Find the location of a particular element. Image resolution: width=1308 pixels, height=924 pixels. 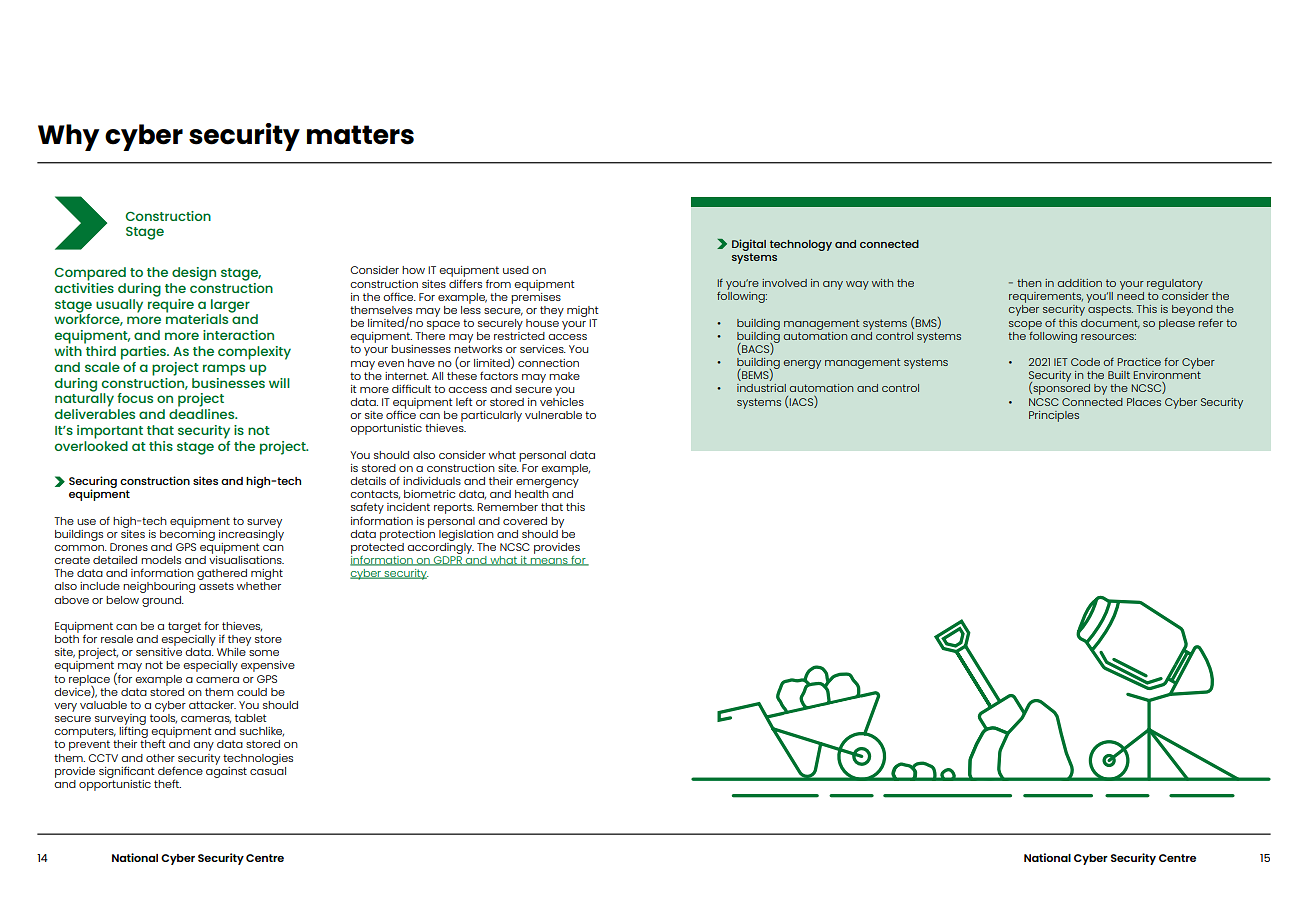

other is located at coordinates (160, 758).
